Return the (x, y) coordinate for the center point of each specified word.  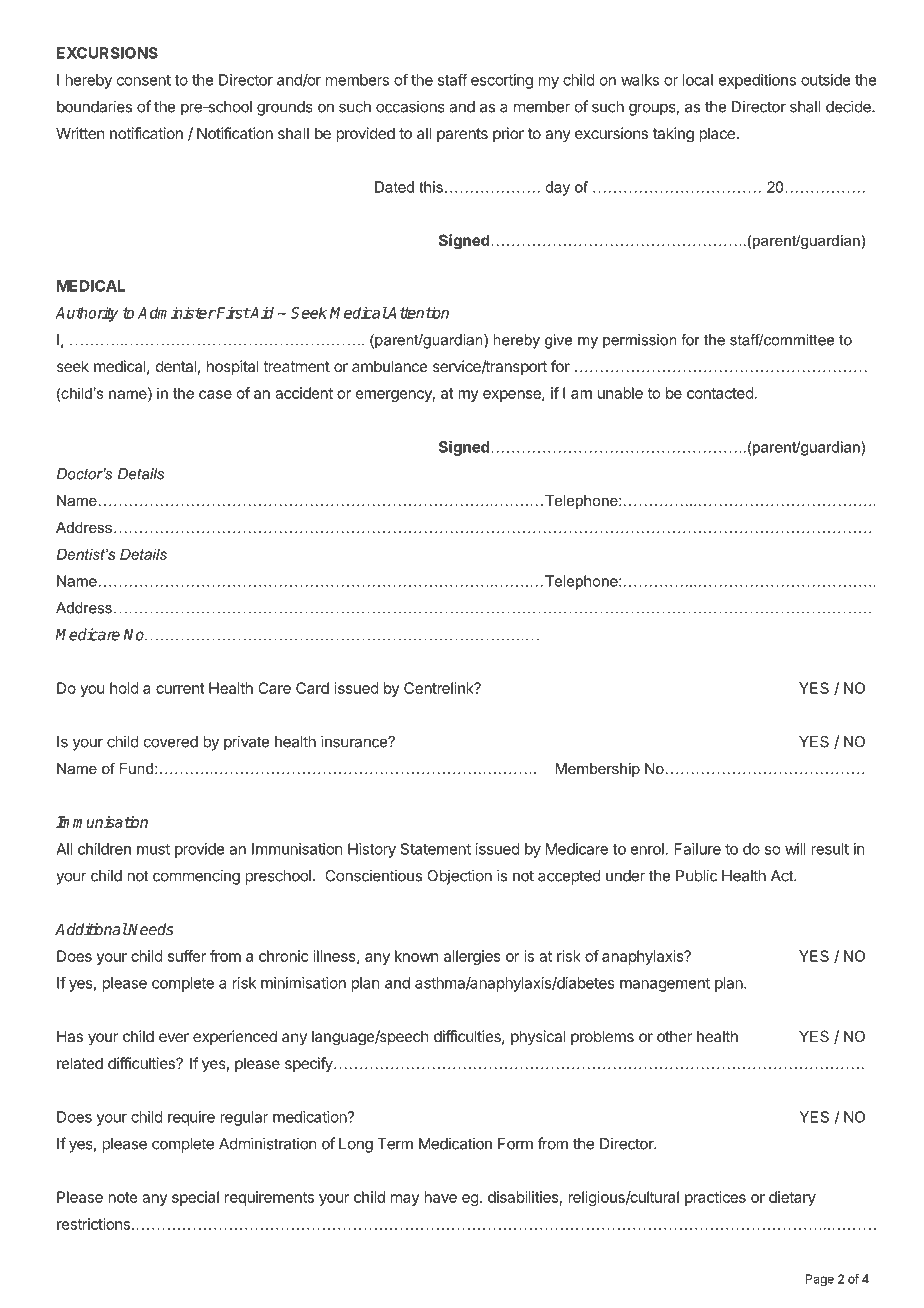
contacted (720, 393)
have (440, 1197)
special (195, 1198)
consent (144, 80)
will (795, 849)
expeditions (757, 81)
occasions (410, 106)
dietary (792, 1198)
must (153, 849)
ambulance (390, 366)
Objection (459, 877)
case (215, 394)
